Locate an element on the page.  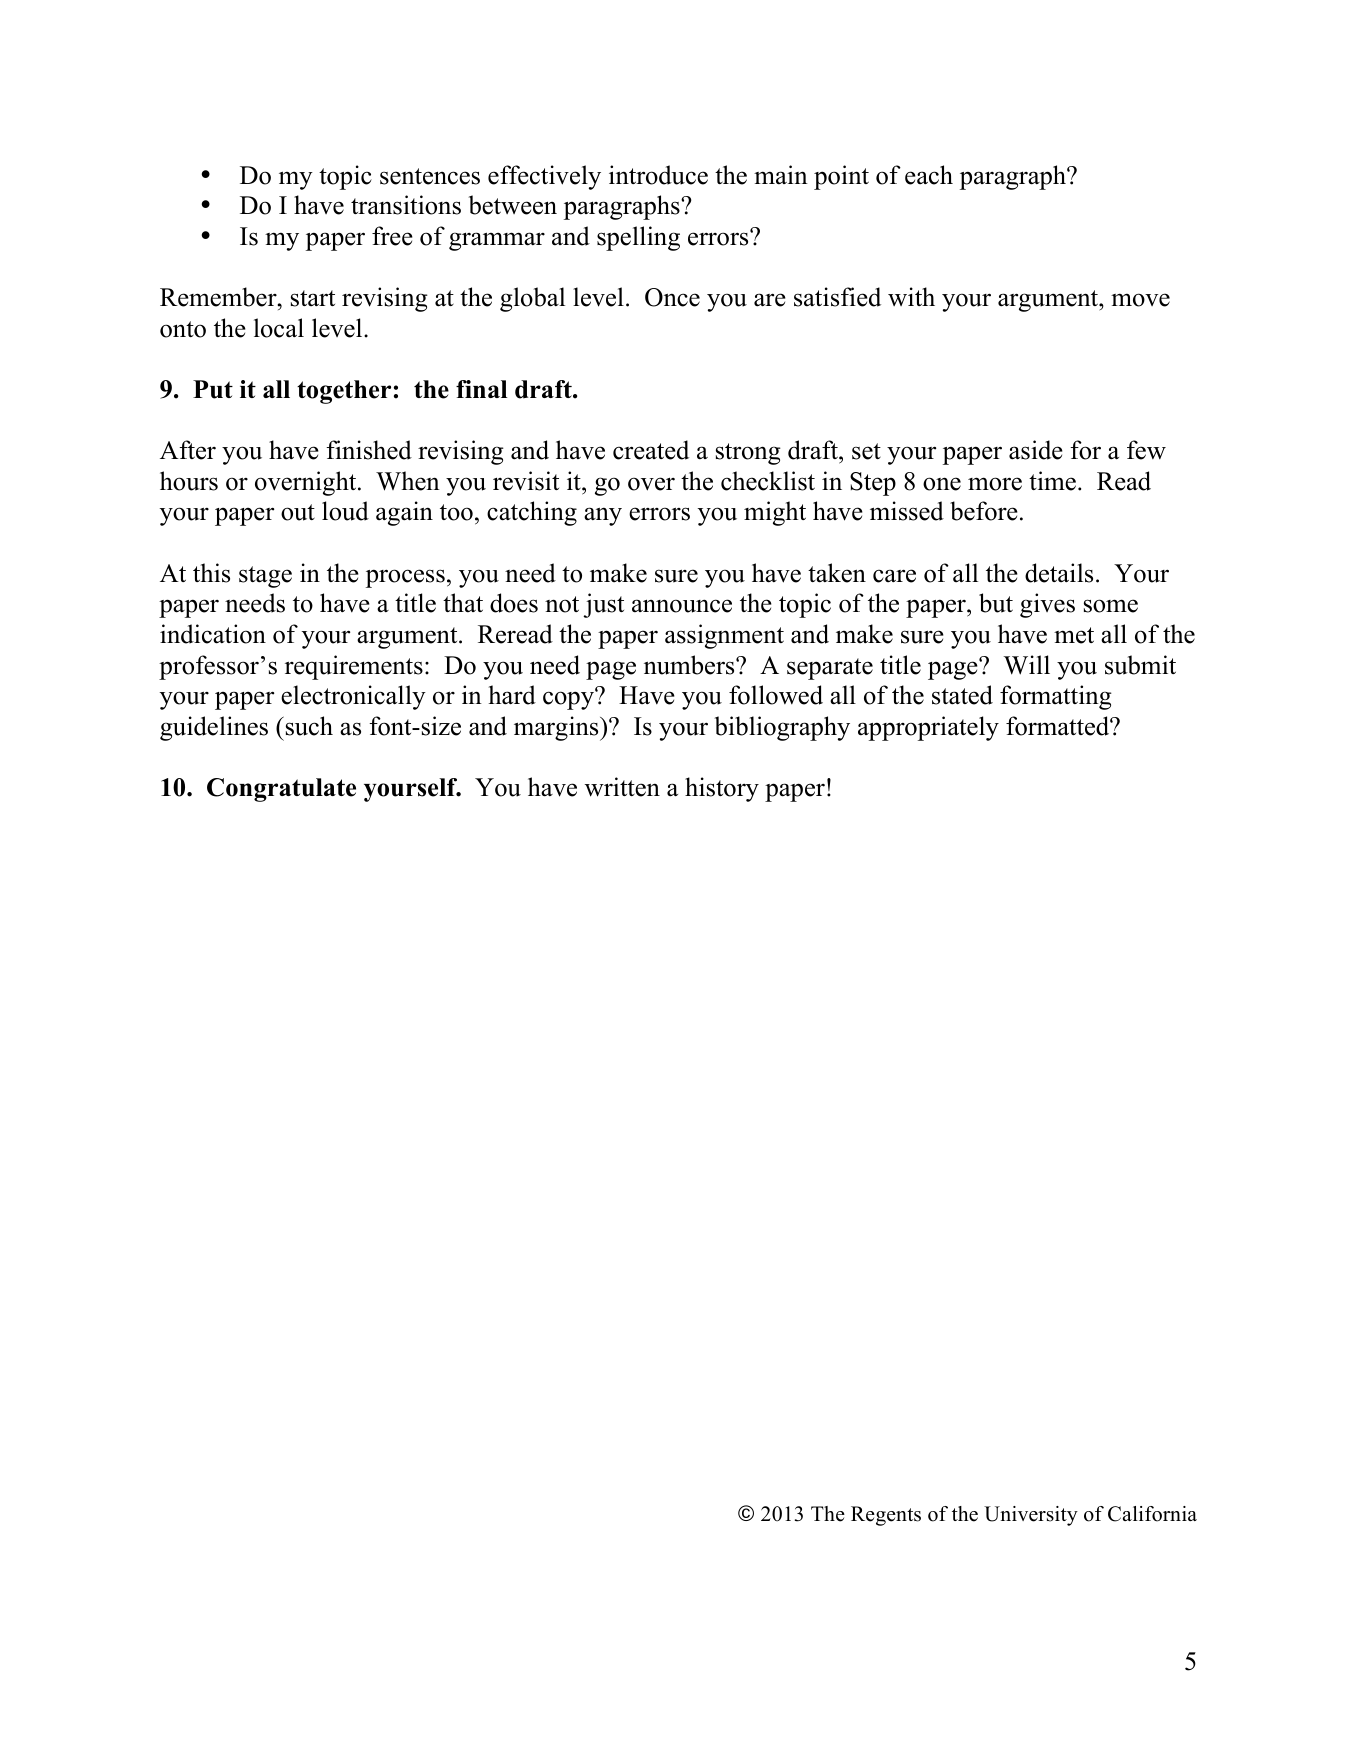
Congratulate is located at coordinates (281, 790).
